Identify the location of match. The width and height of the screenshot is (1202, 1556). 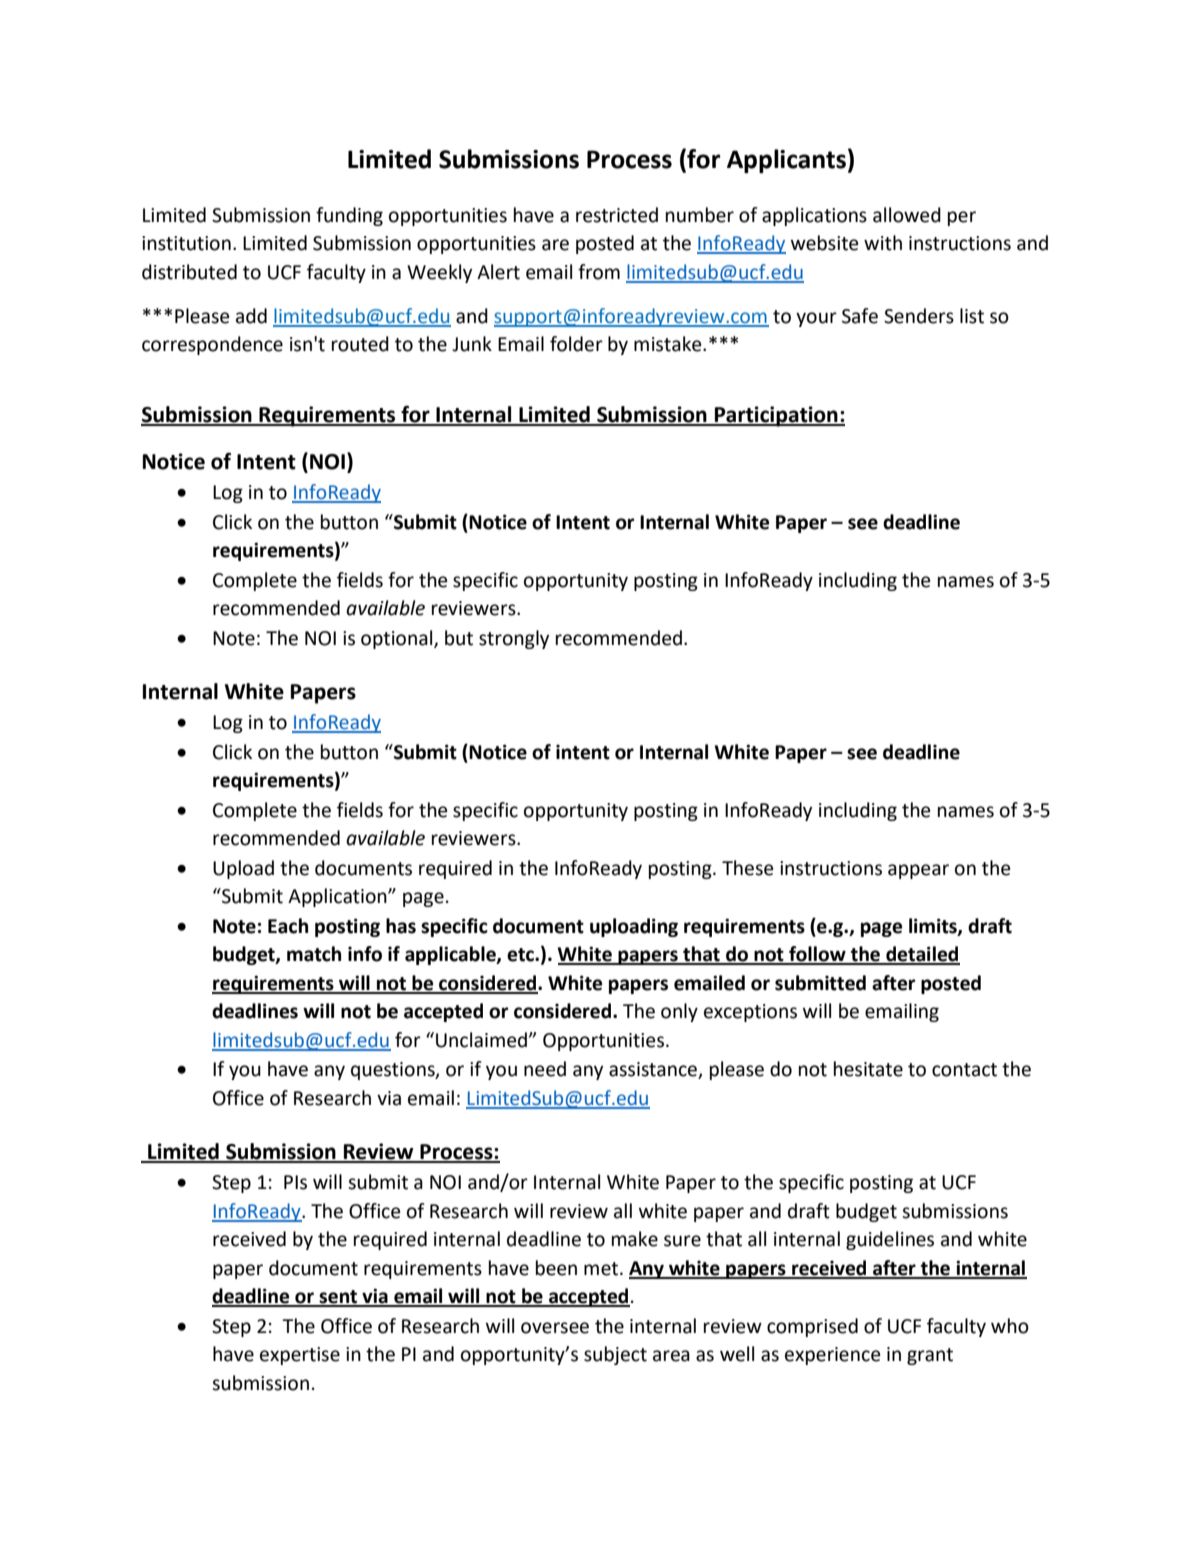
(314, 954).
